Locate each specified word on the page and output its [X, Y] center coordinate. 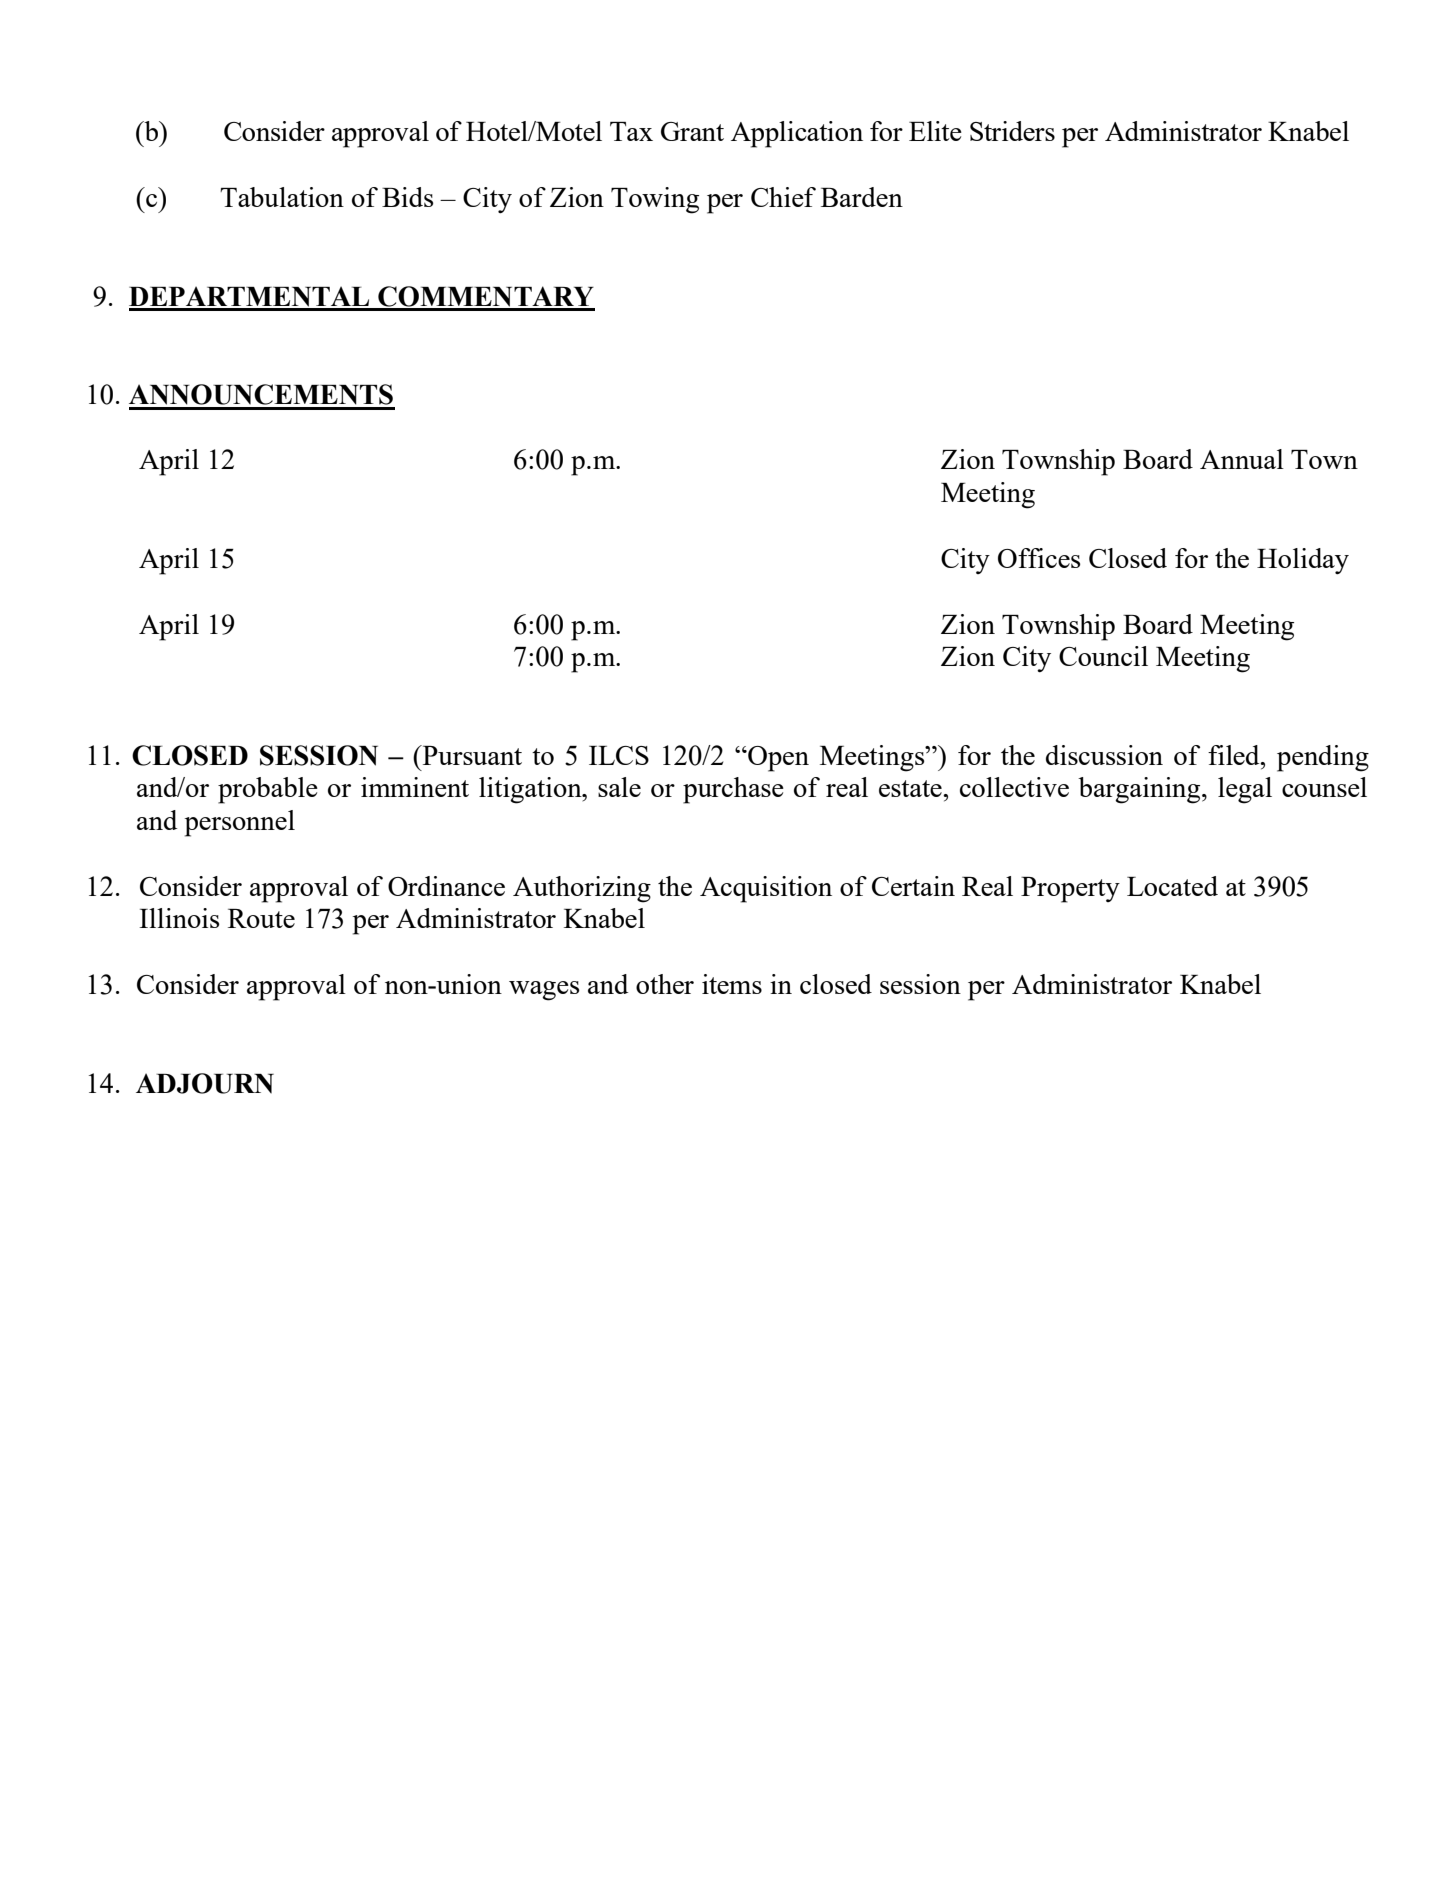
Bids [407, 197]
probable [268, 790]
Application [797, 134]
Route [261, 918]
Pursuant [471, 755]
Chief [783, 197]
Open [777, 759]
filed [1235, 755]
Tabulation [282, 197]
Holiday [1303, 561]
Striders [1012, 131]
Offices [1039, 558]
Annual [1242, 459]
